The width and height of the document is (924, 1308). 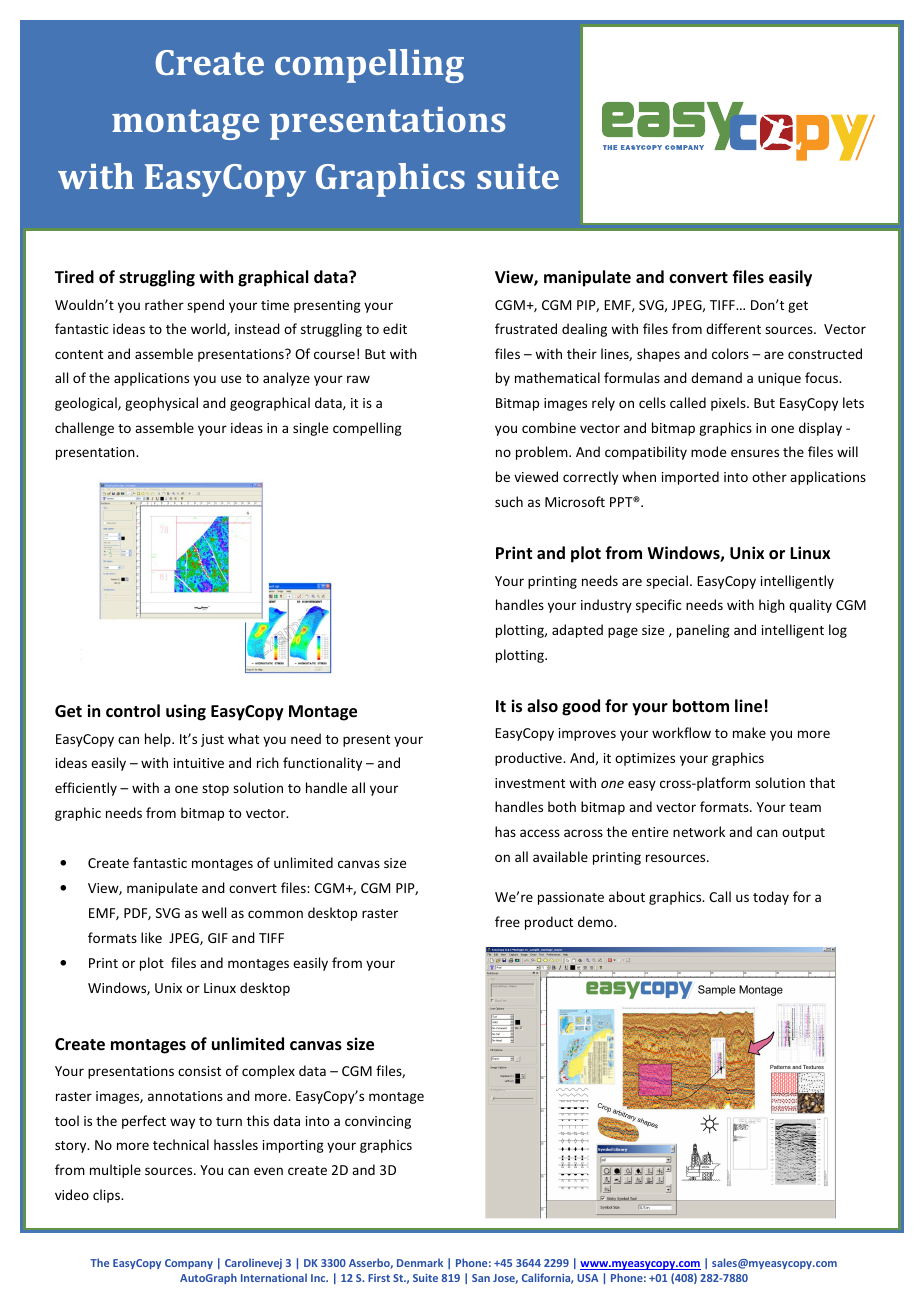 What do you see at coordinates (420, 1262) in the document?
I see `Denmark` at bounding box center [420, 1262].
